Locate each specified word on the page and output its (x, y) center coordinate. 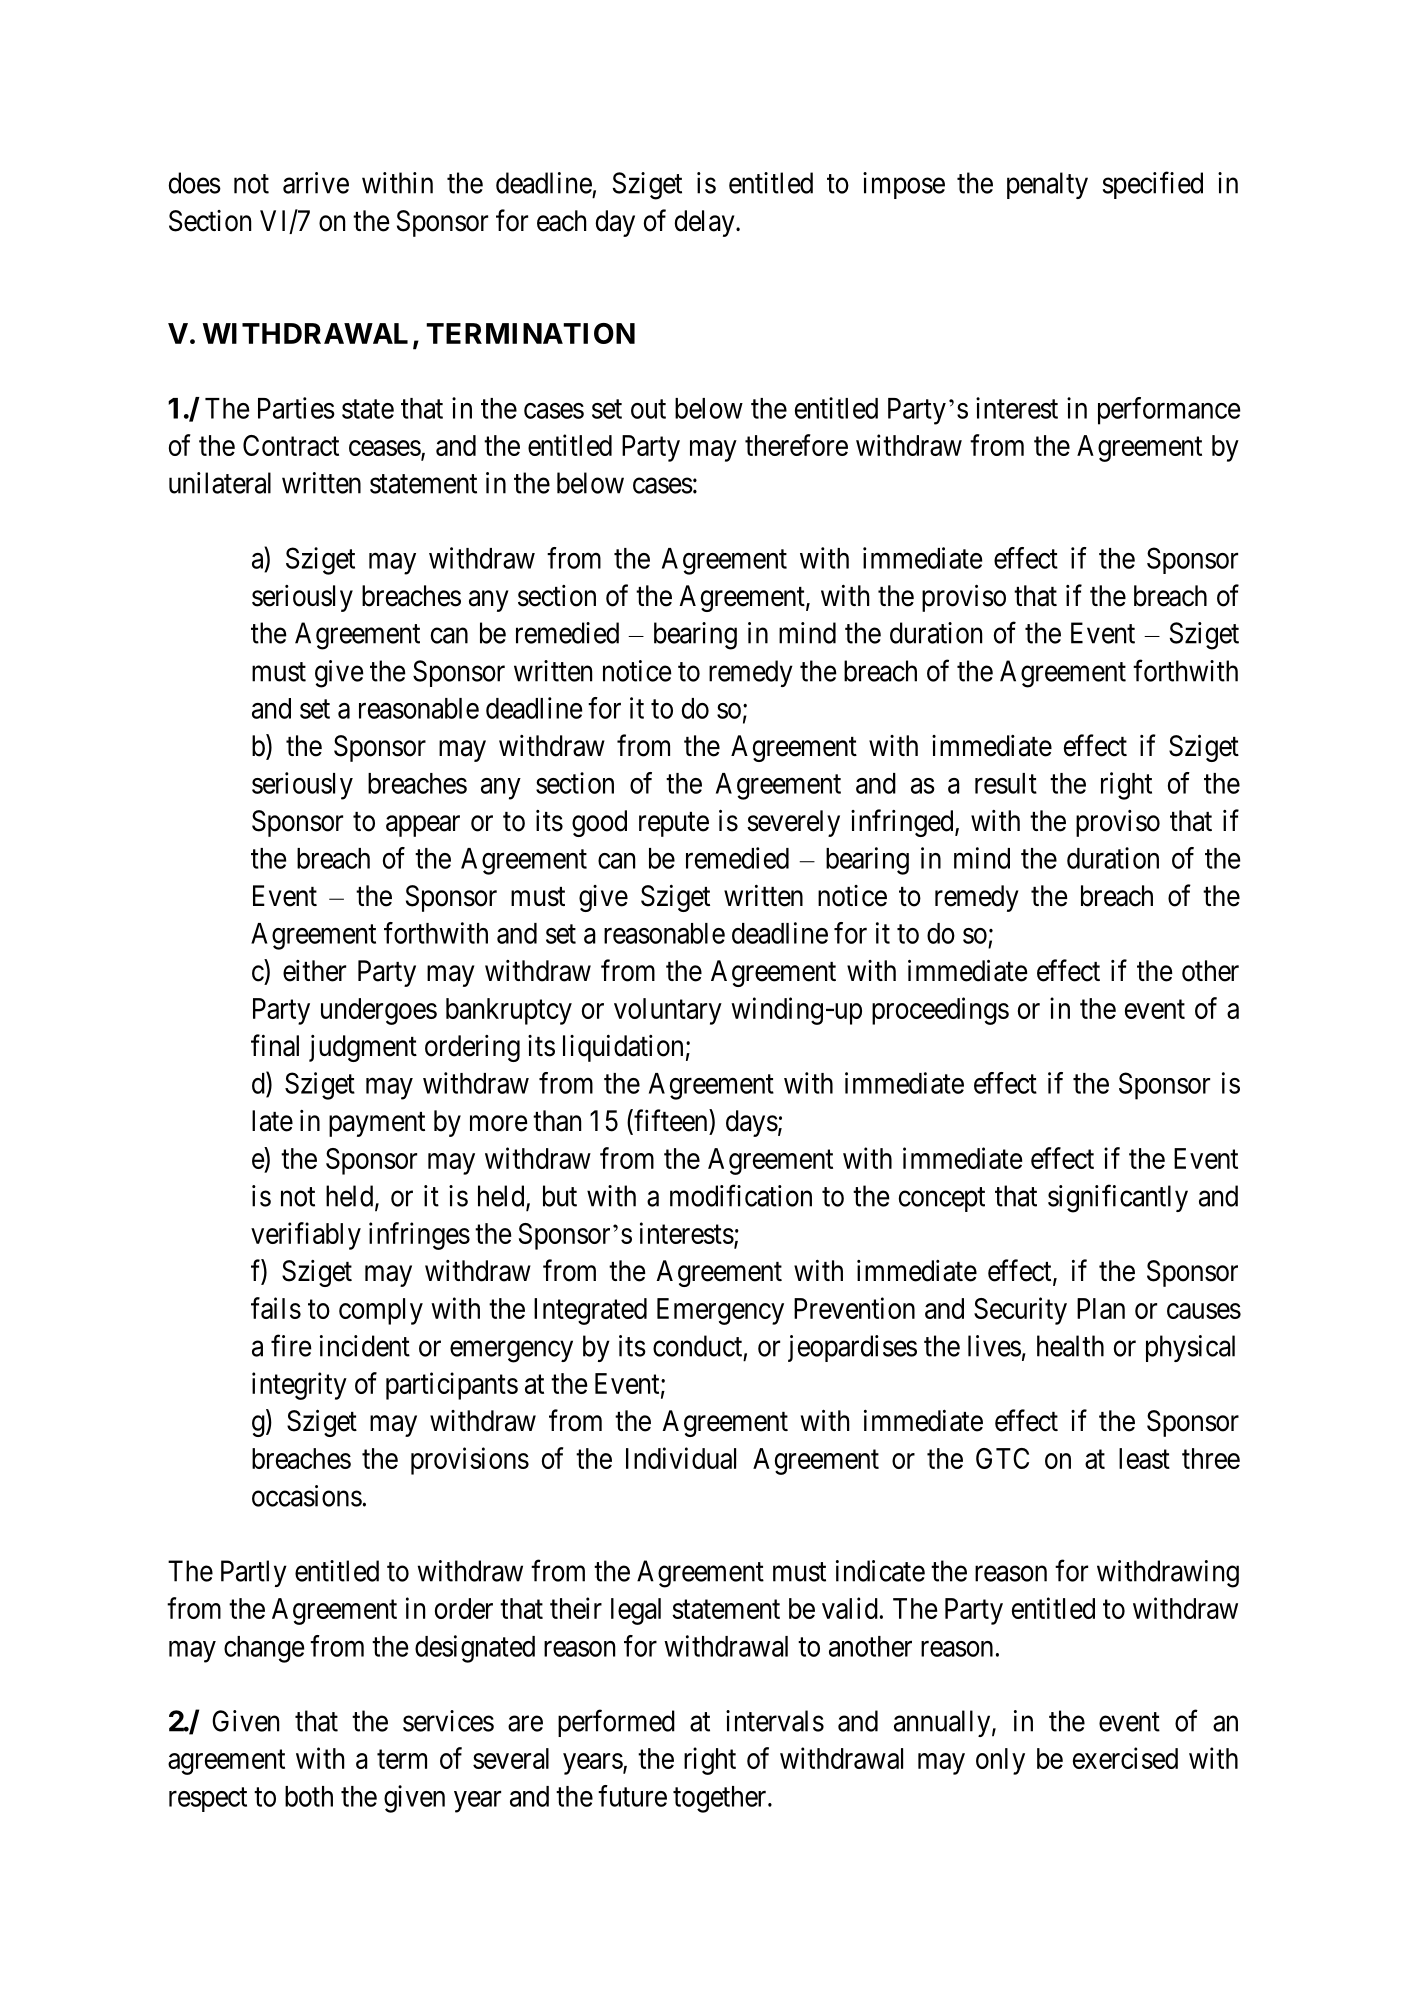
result (1006, 783)
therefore (796, 445)
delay (706, 223)
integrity (299, 1386)
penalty (1047, 185)
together (721, 1799)
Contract (291, 445)
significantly (1118, 1198)
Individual (681, 1458)
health (1070, 1346)
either (314, 971)
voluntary (668, 1011)
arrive (316, 183)
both (309, 1796)
